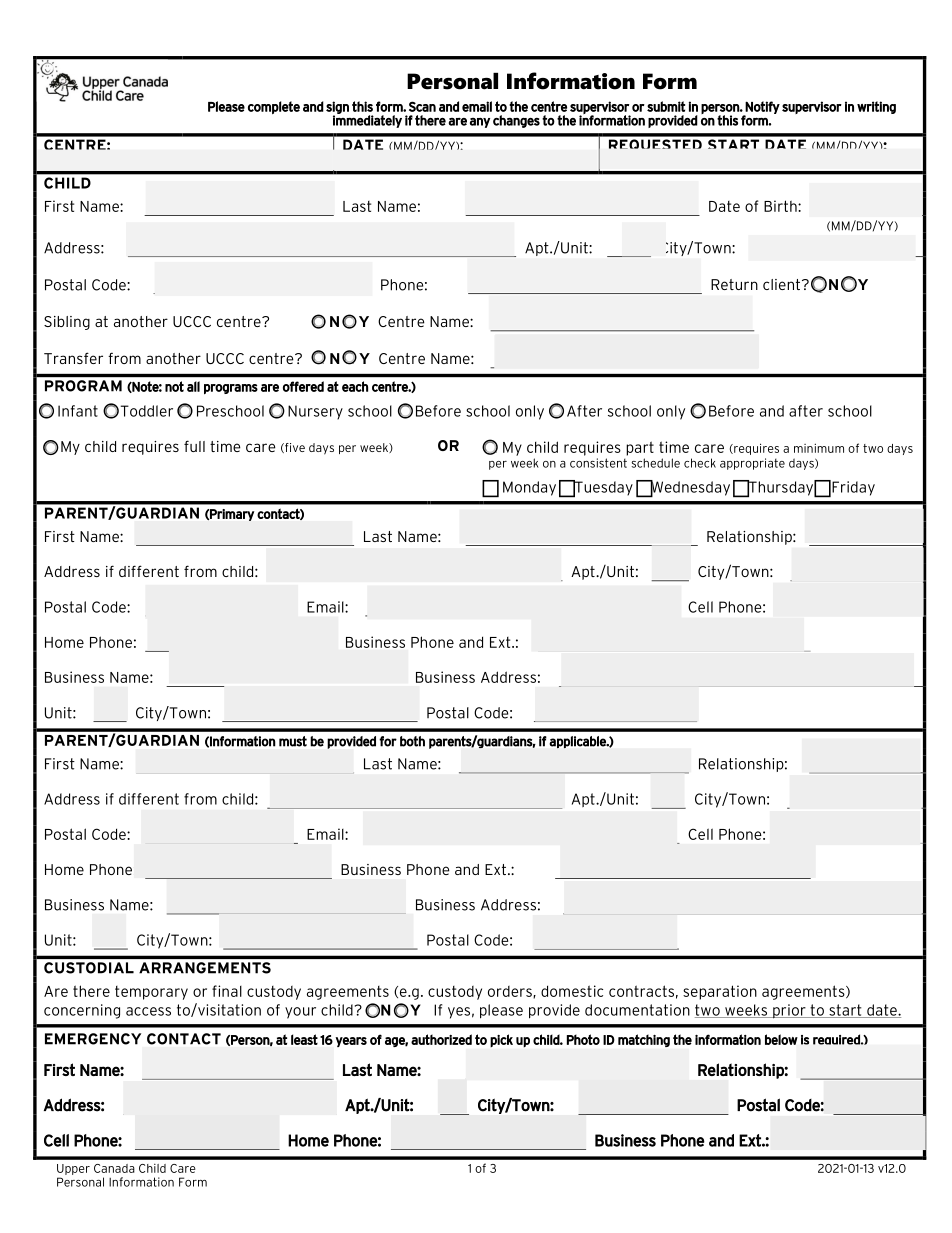  What do you see at coordinates (412, 741) in the screenshot?
I see `both` at bounding box center [412, 741].
